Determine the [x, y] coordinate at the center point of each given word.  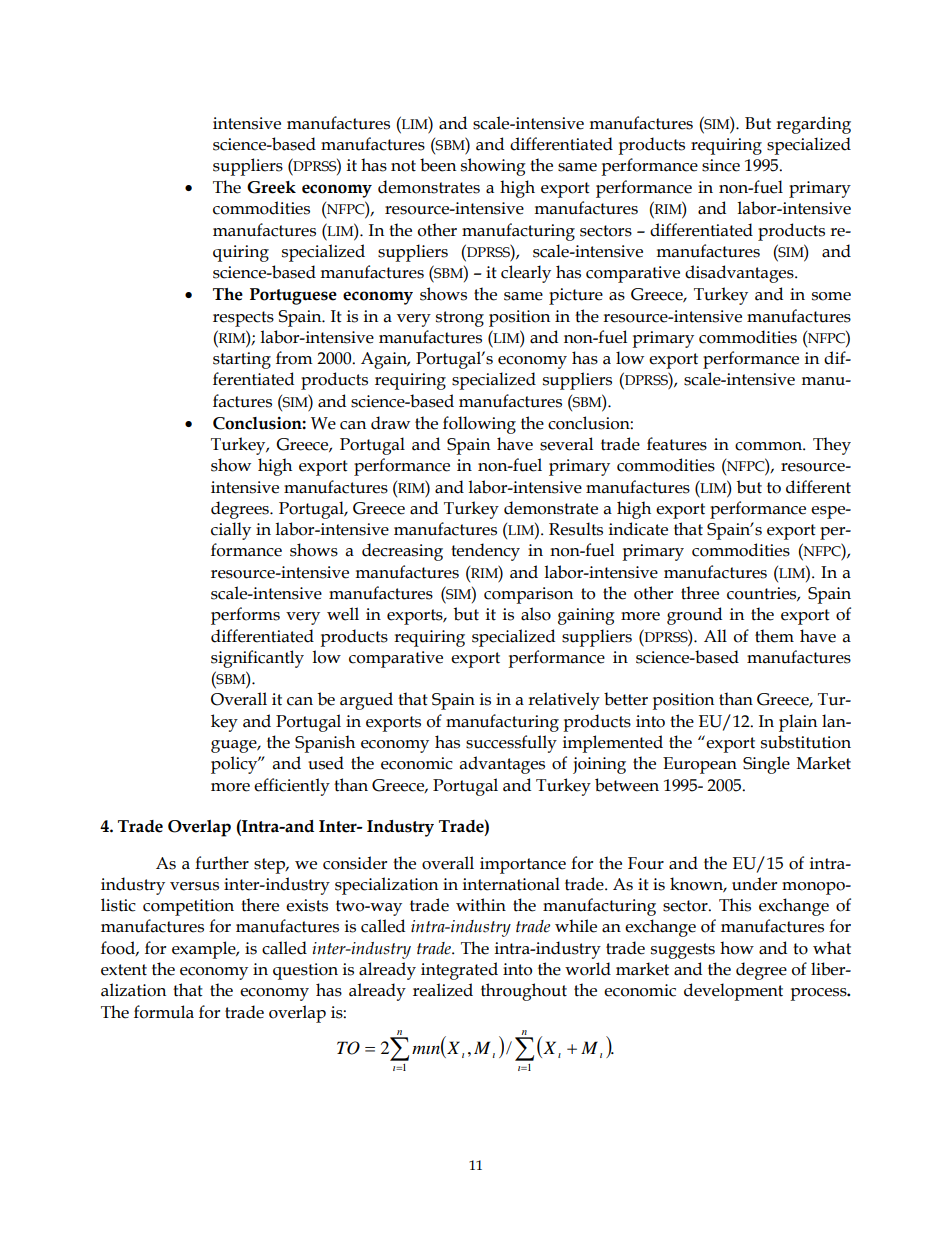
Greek [271, 187]
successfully [511, 744]
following [479, 425]
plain [798, 723]
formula [164, 1012]
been [438, 165]
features [677, 444]
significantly [257, 659]
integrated [459, 971]
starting [242, 360]
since [721, 165]
